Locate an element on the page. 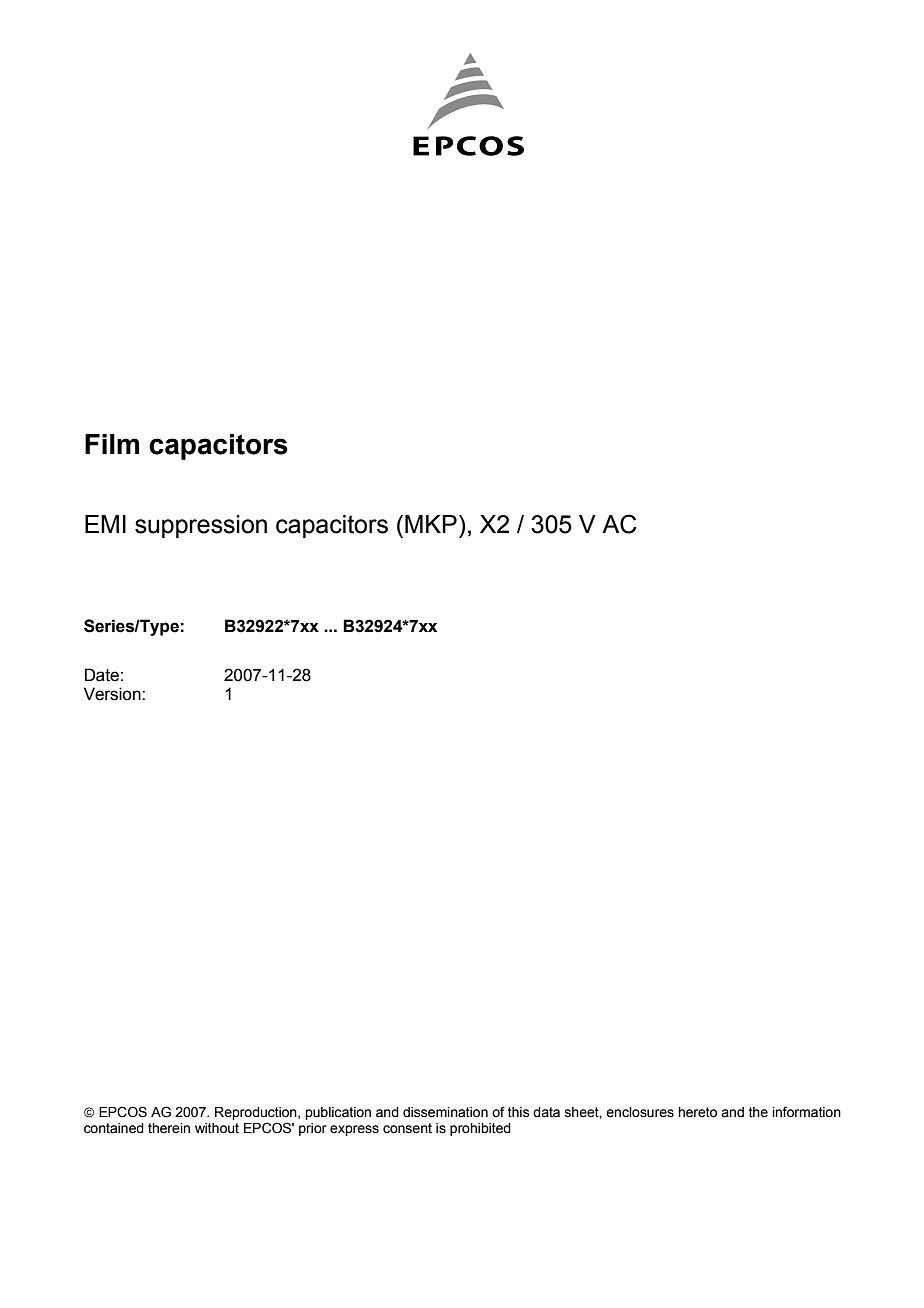 This image has width=924, height=1308. therein is located at coordinates (169, 1128).
